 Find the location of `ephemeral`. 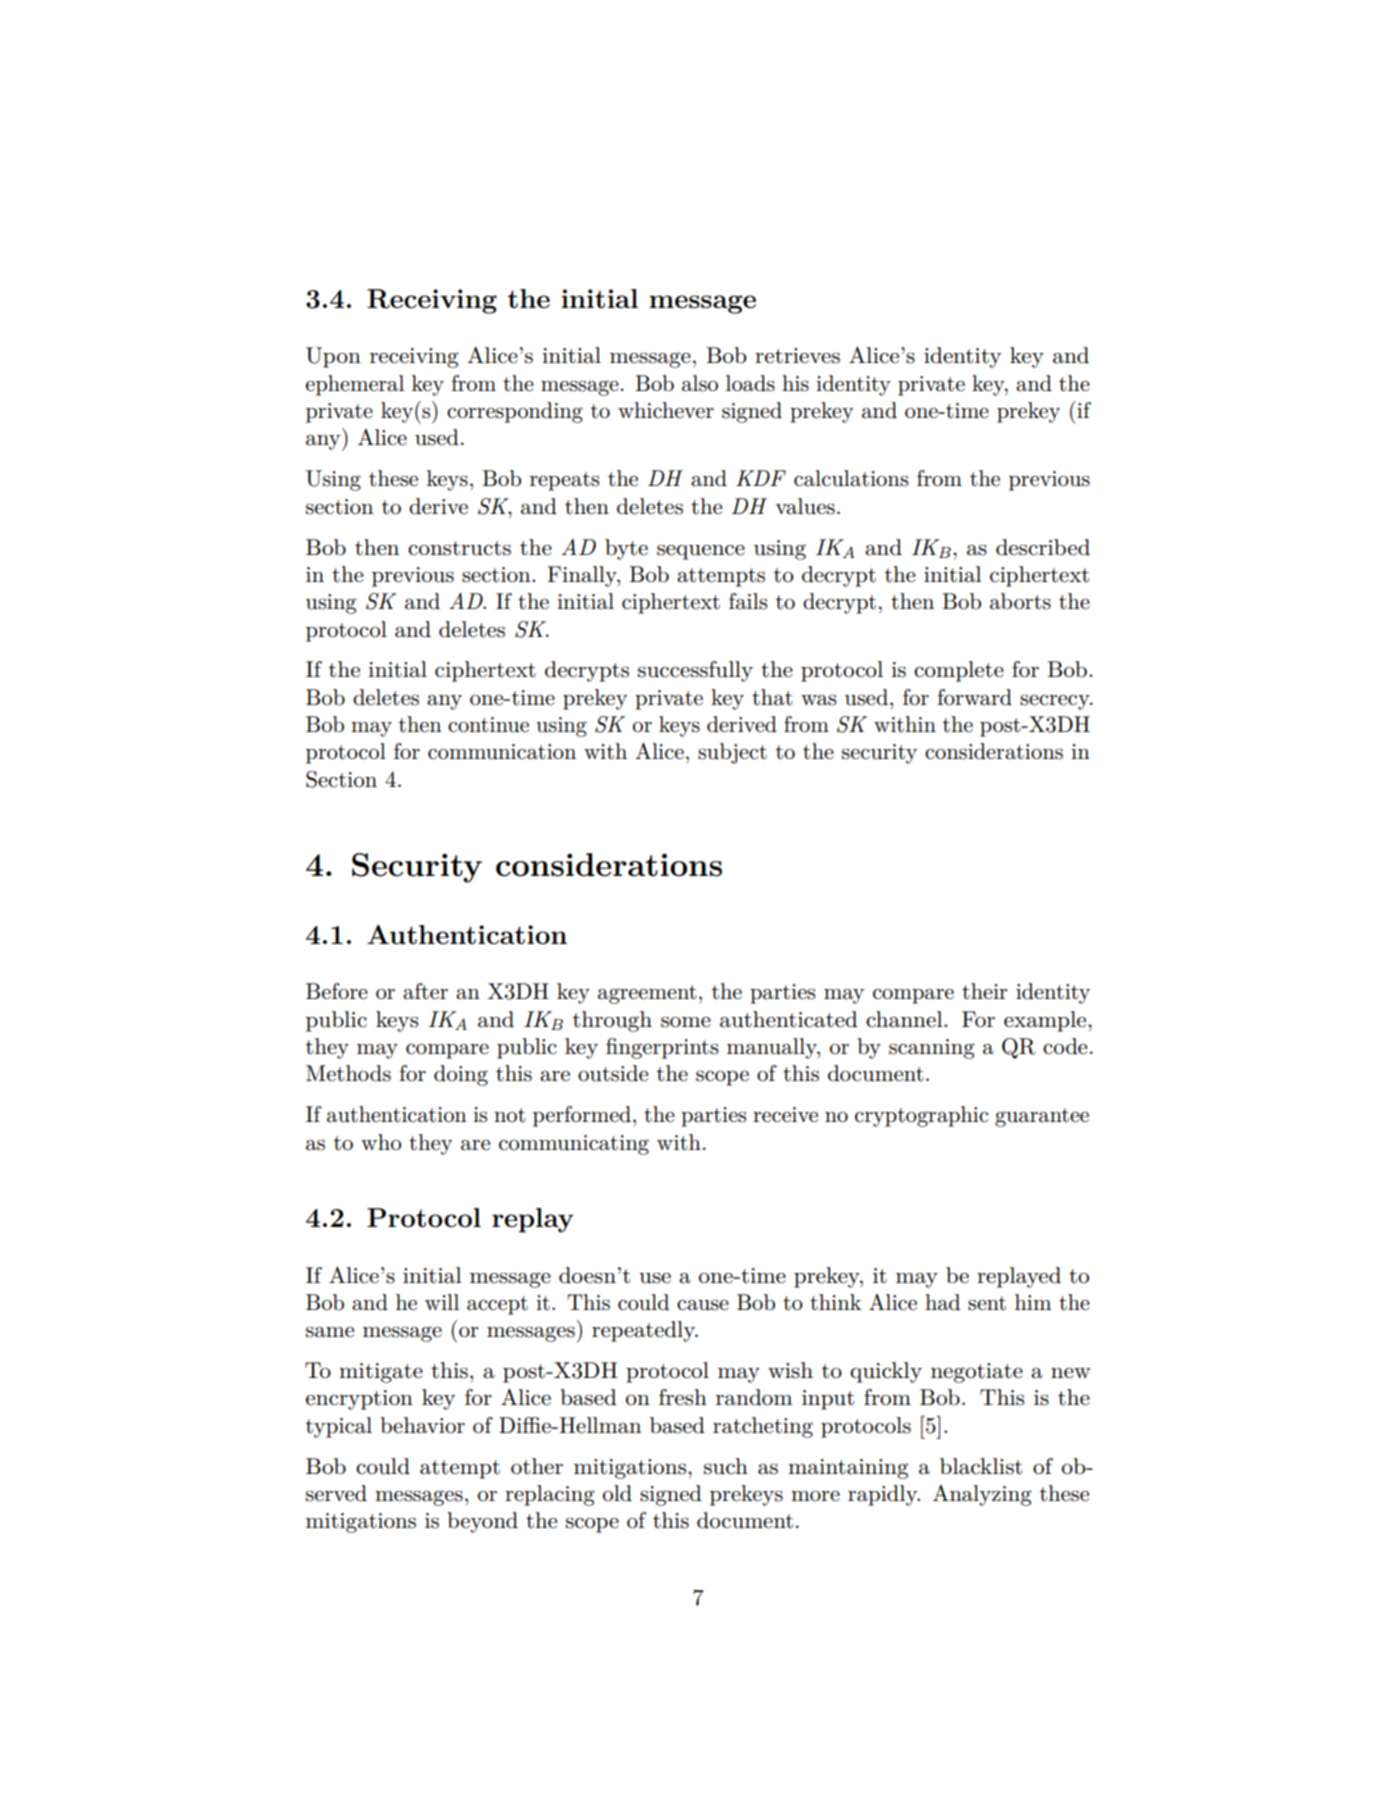

ephemeral is located at coordinates (355, 385).
